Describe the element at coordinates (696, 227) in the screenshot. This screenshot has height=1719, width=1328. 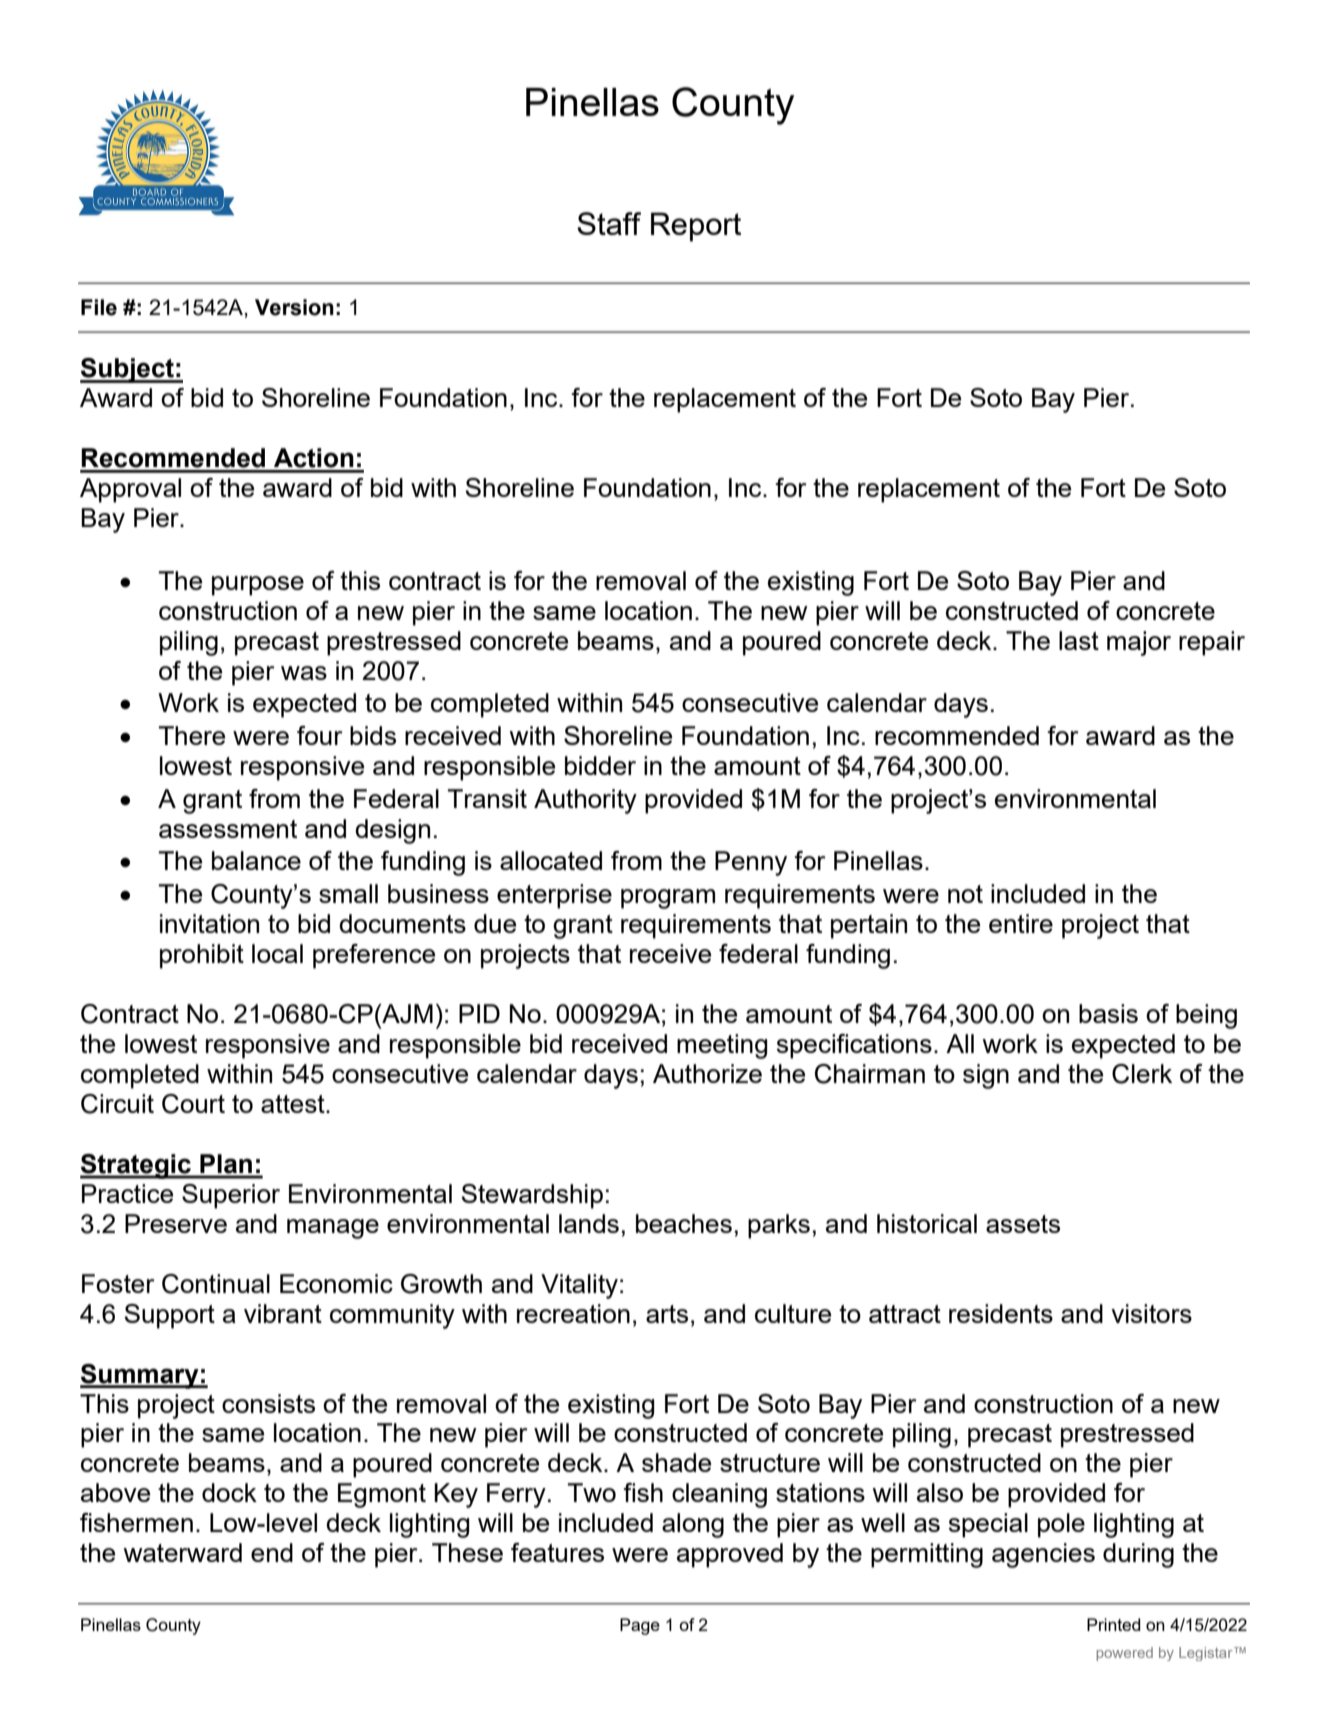
I see `Report` at that location.
